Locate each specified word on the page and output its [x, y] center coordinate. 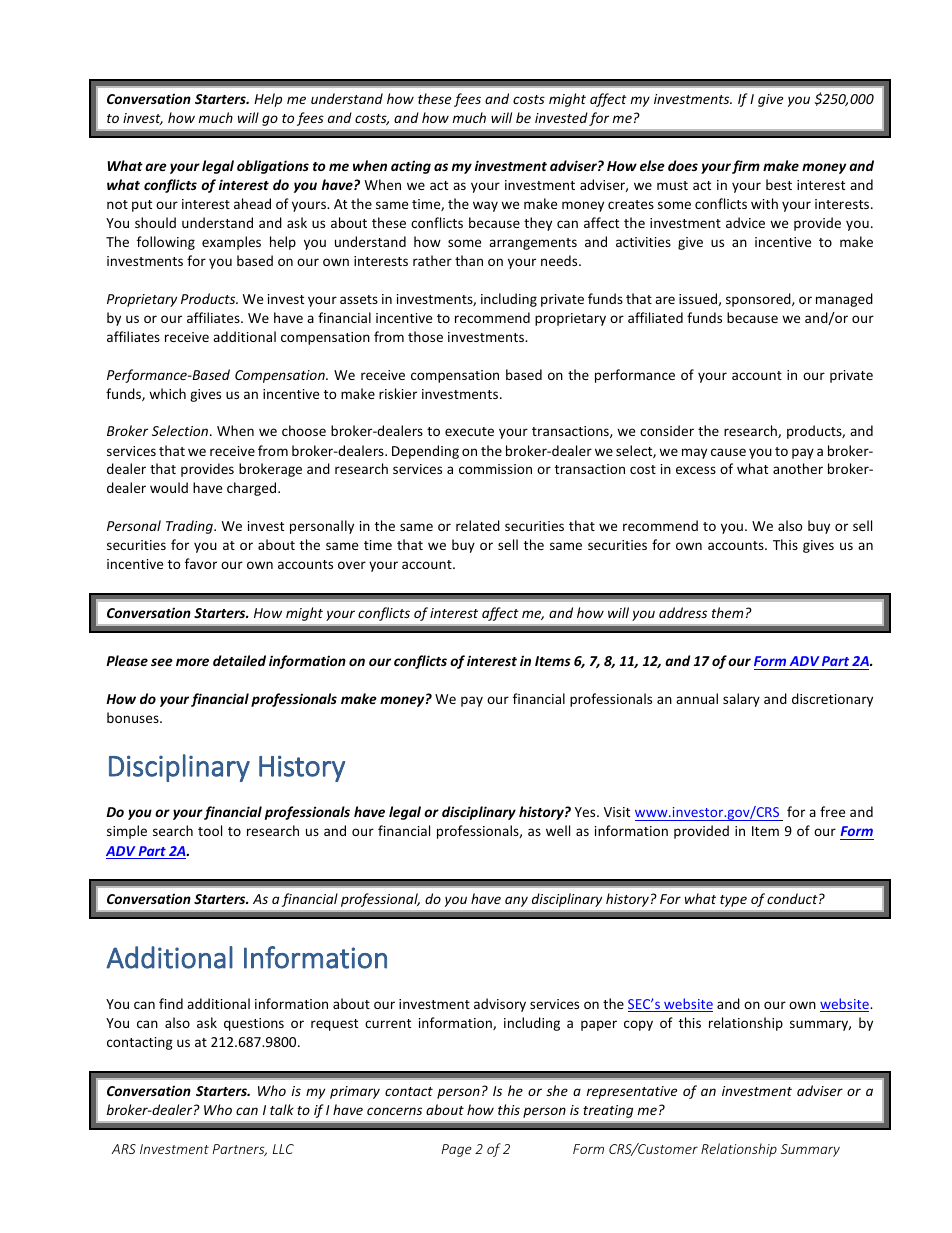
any [516, 902]
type [733, 901]
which [167, 393]
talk [282, 1109]
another [798, 468]
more [192, 662]
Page [457, 1150]
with [764, 203]
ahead [252, 203]
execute [469, 431]
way [485, 206]
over [352, 565]
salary [741, 700]
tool [210, 830]
